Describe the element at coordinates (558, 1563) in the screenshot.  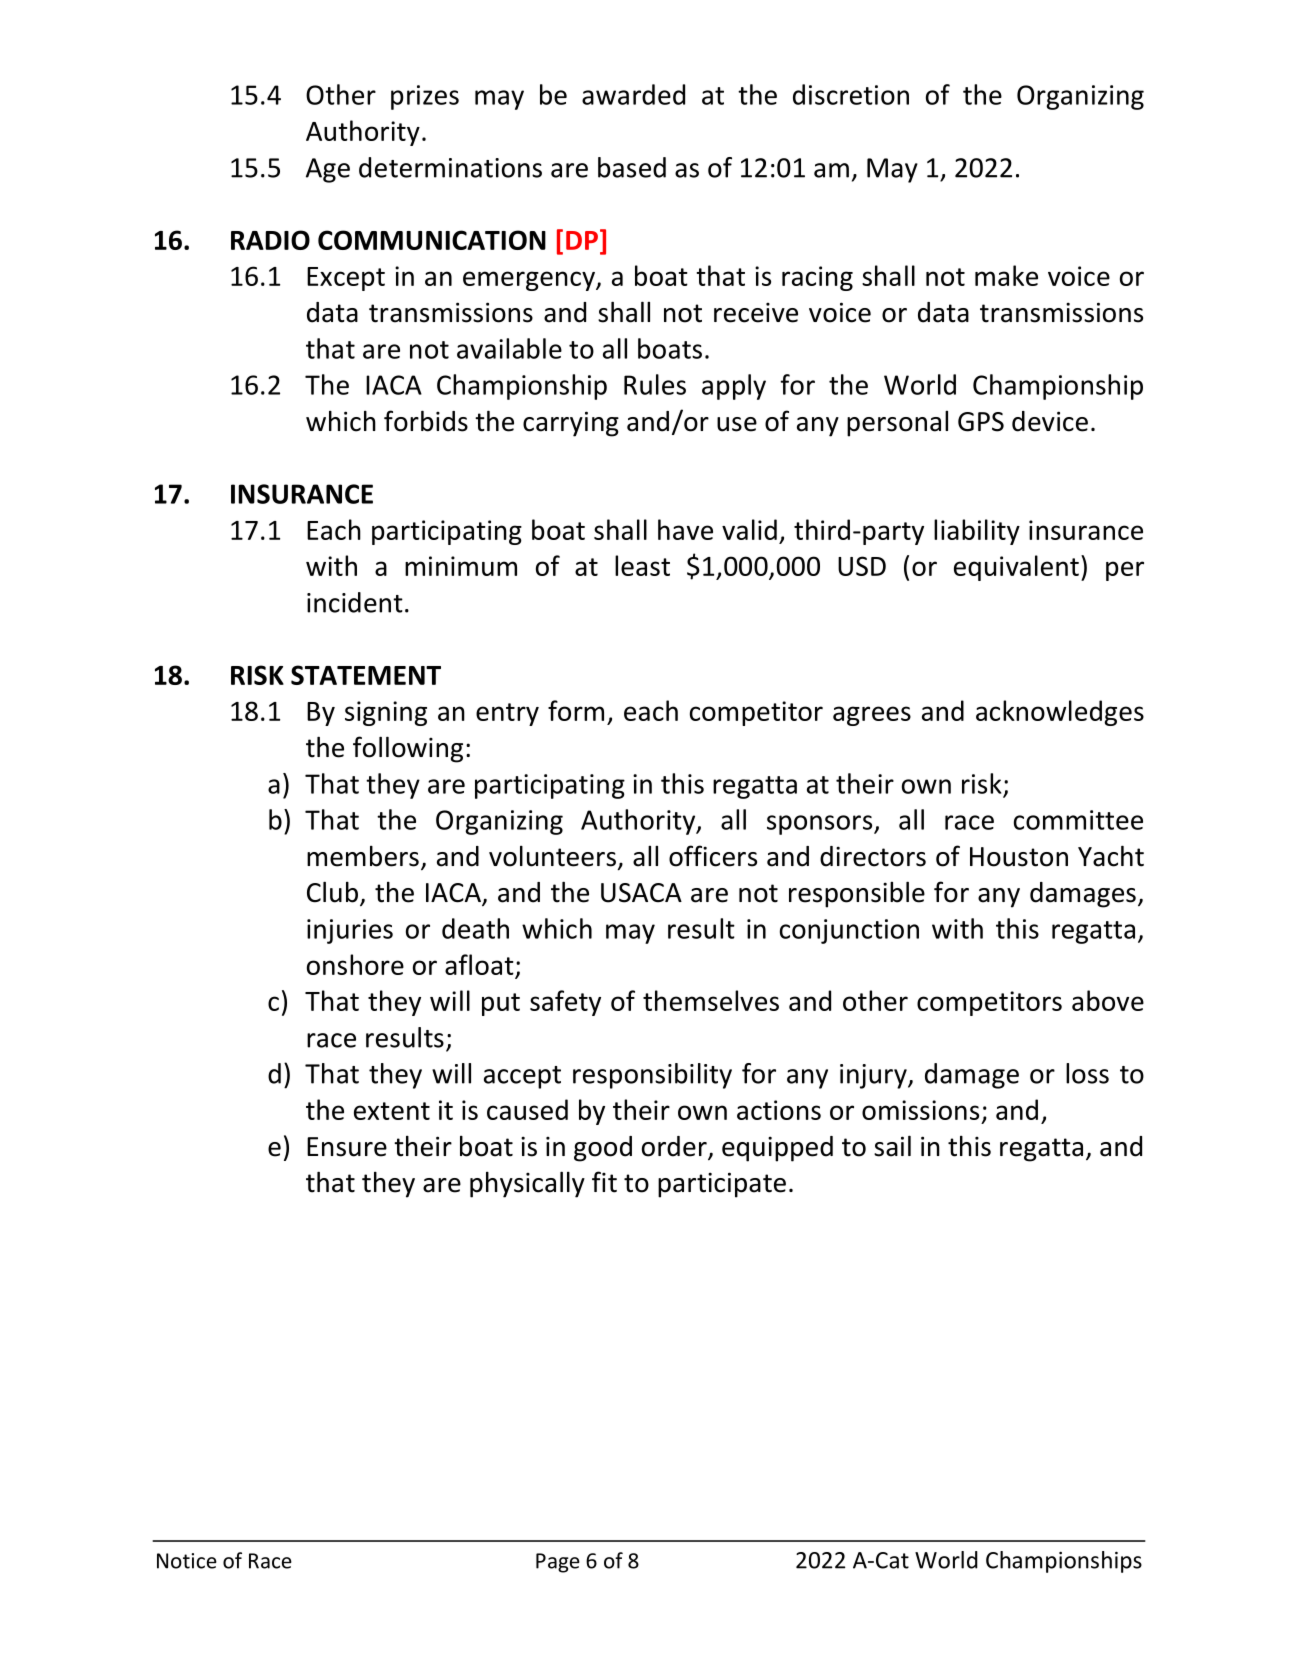
I see `Page` at that location.
